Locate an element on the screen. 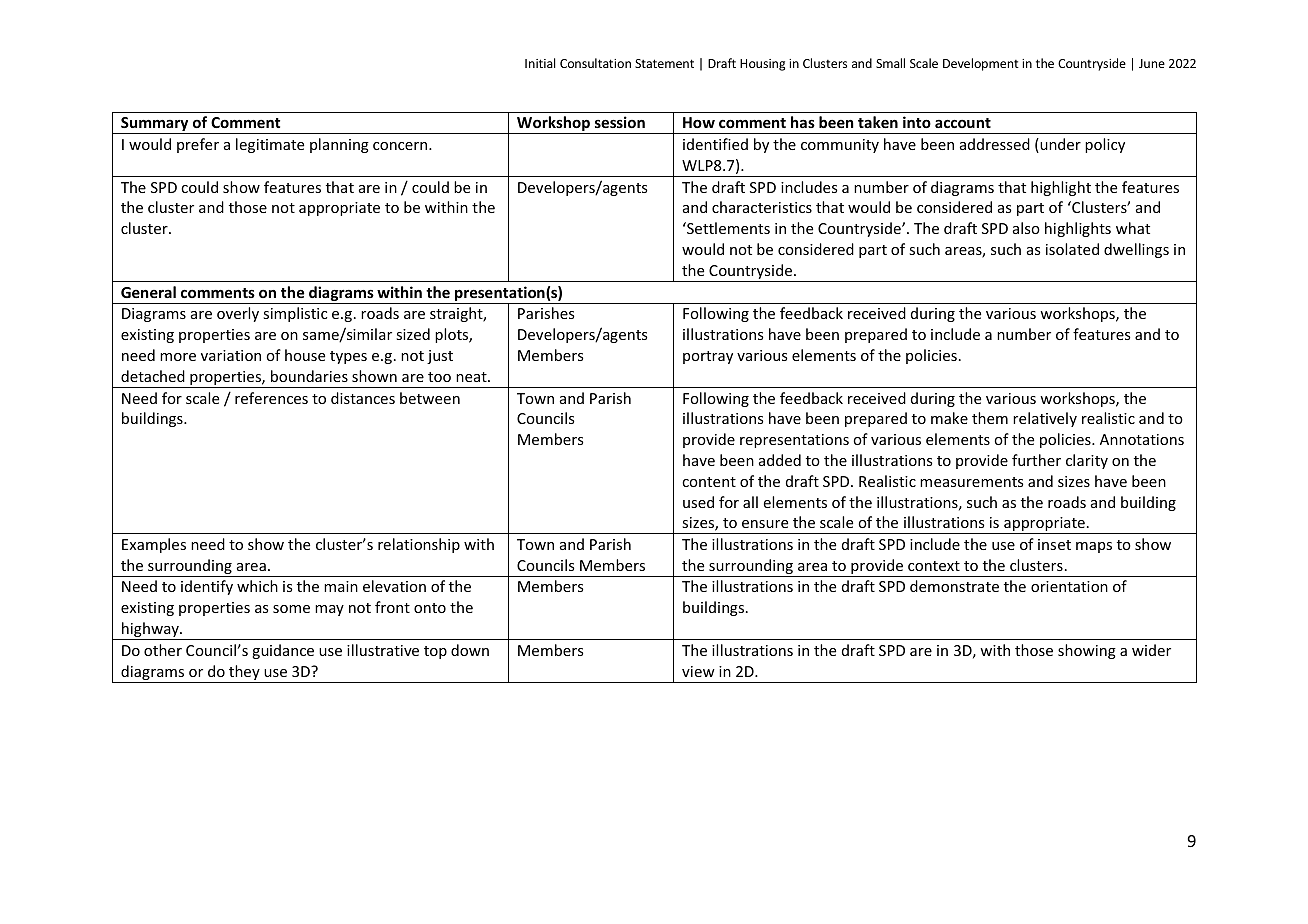  Development is located at coordinates (981, 64).
